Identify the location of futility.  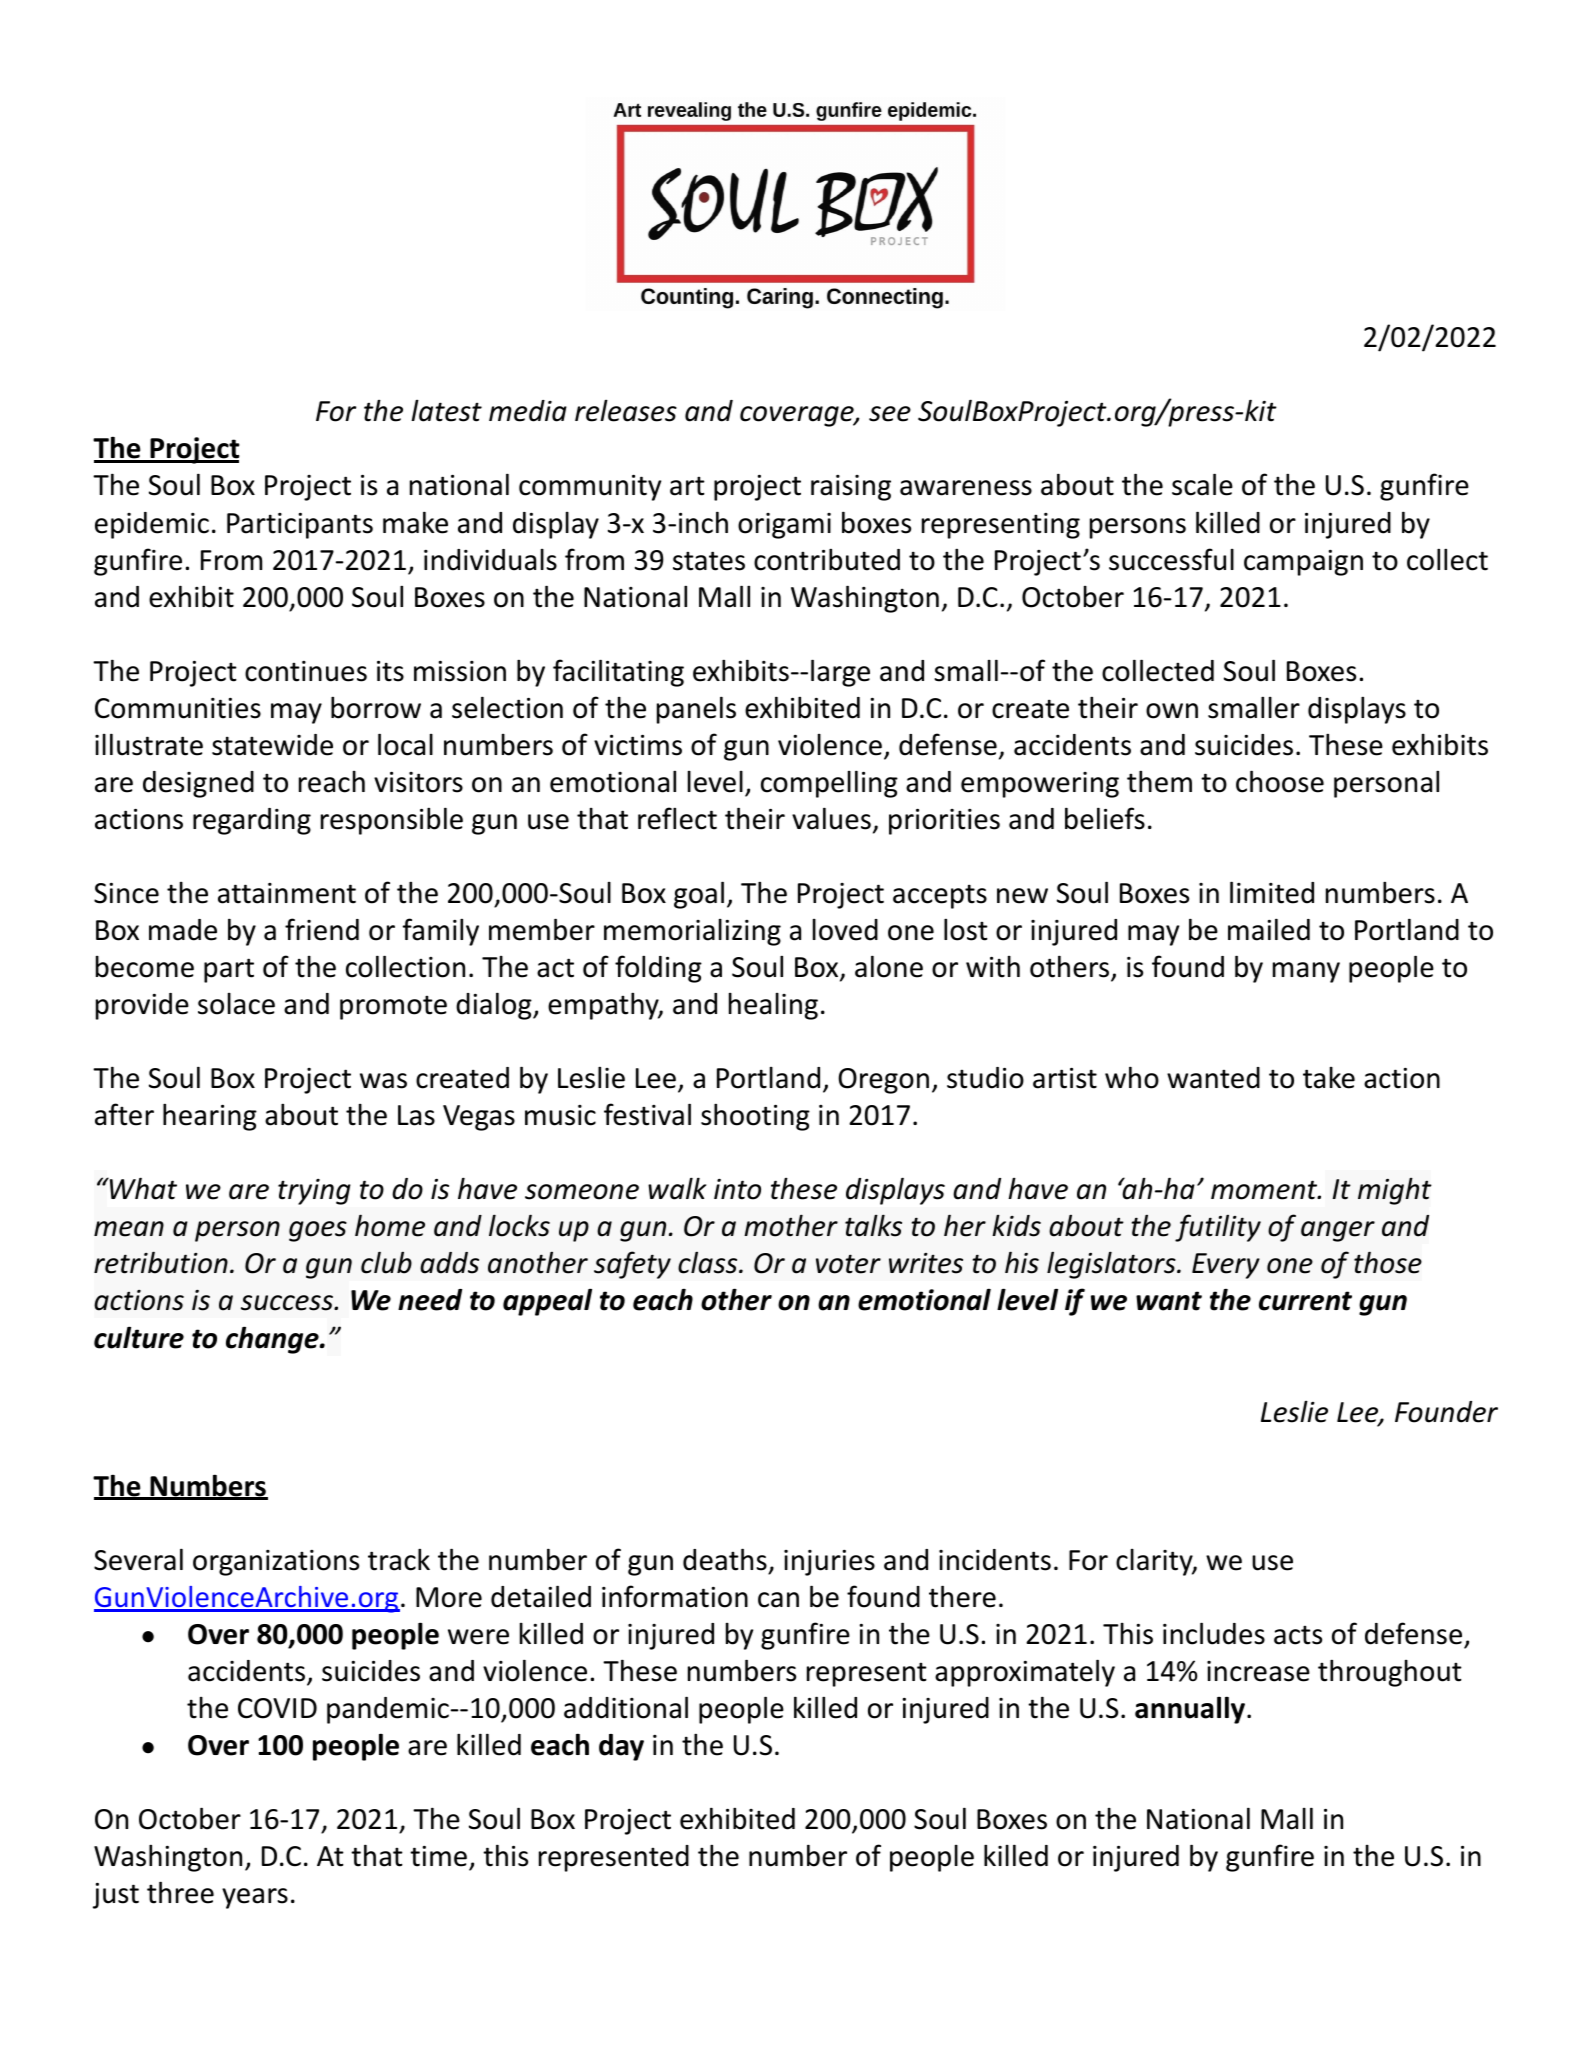
(1218, 1228).
